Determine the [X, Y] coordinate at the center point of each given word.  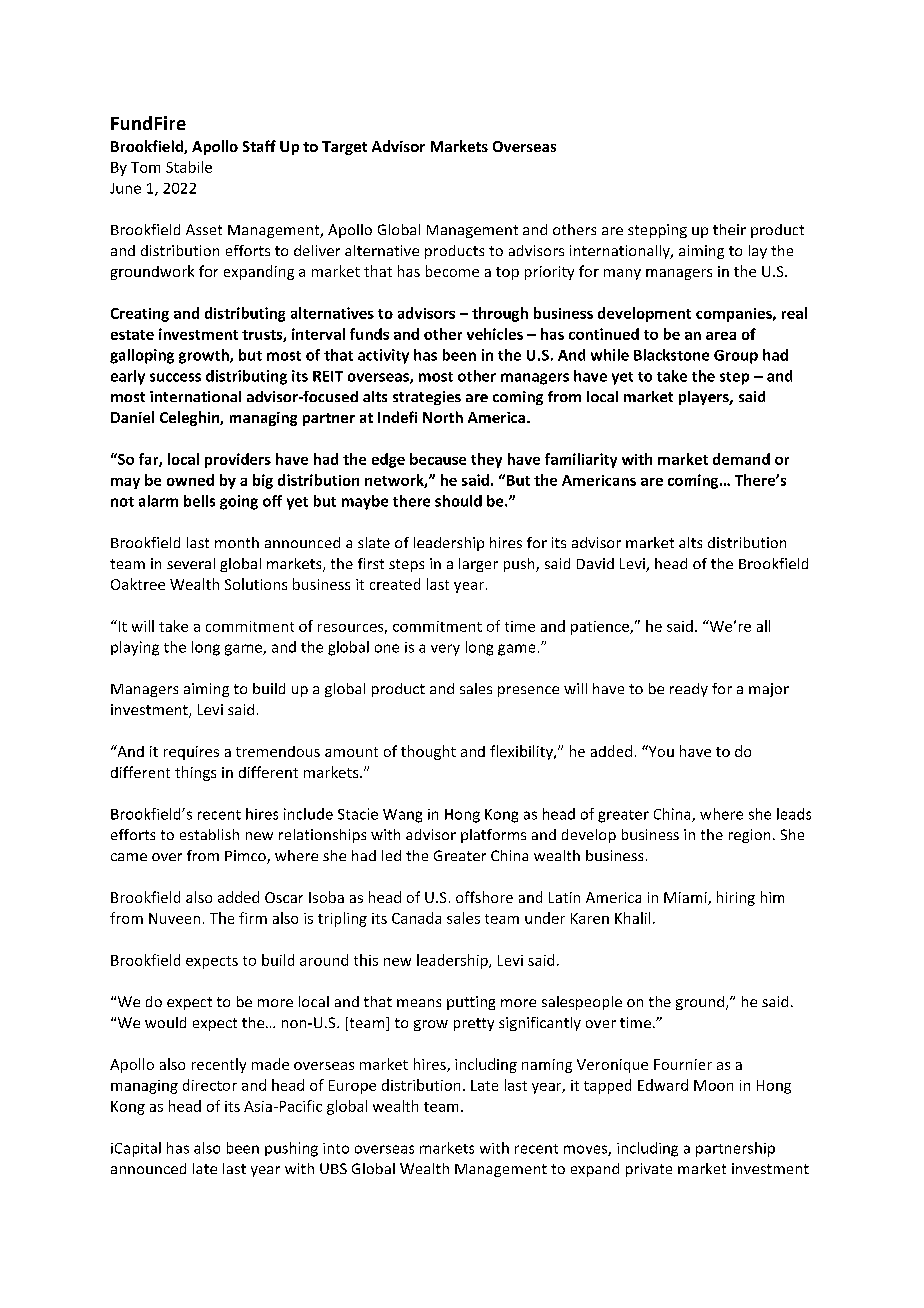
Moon [713, 1085]
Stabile [189, 167]
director [210, 1085]
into [336, 1148]
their [729, 229]
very [445, 650]
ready [689, 690]
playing [135, 648]
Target [344, 148]
